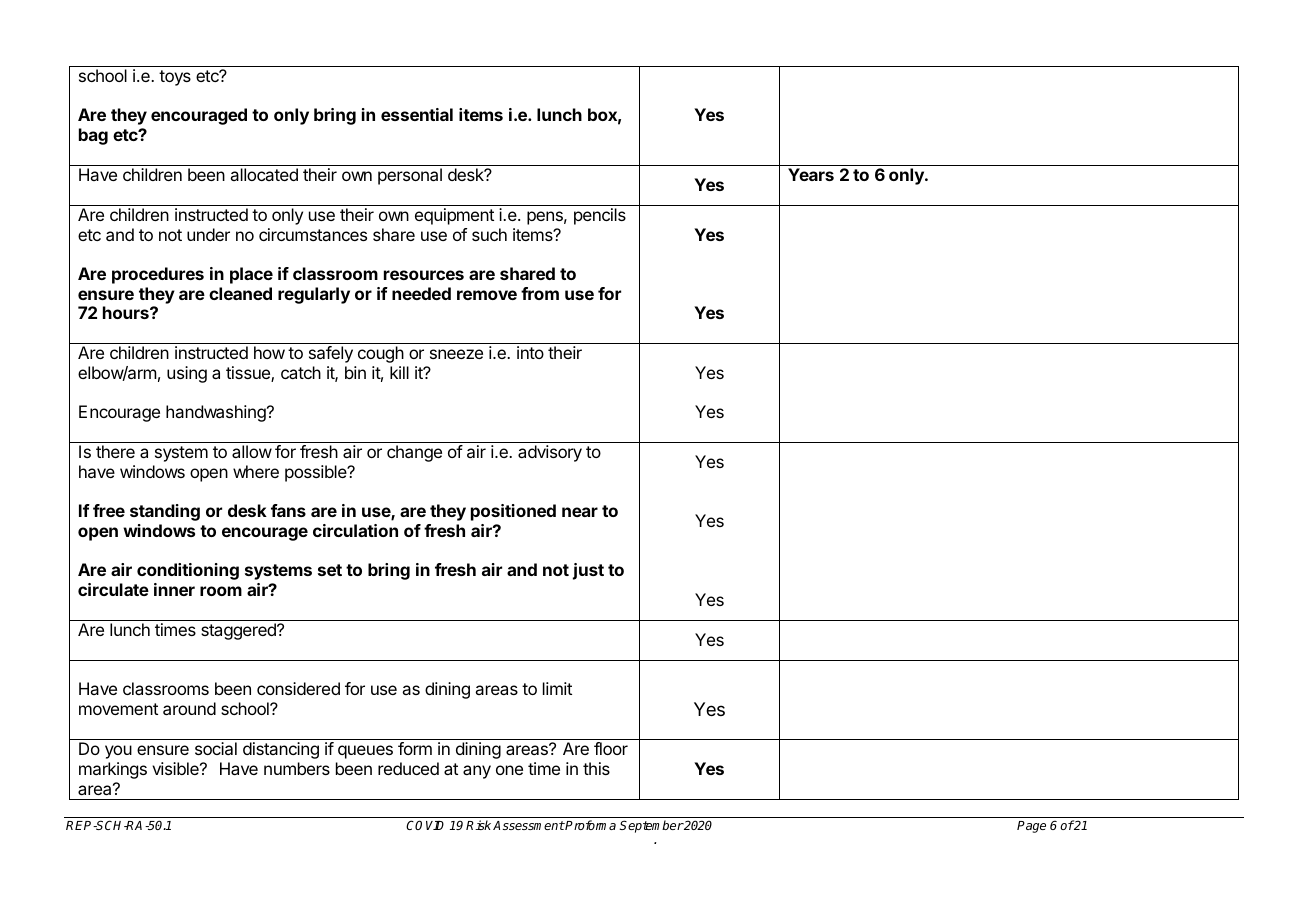 The image size is (1308, 924). I want to click on advisory, so click(550, 453).
